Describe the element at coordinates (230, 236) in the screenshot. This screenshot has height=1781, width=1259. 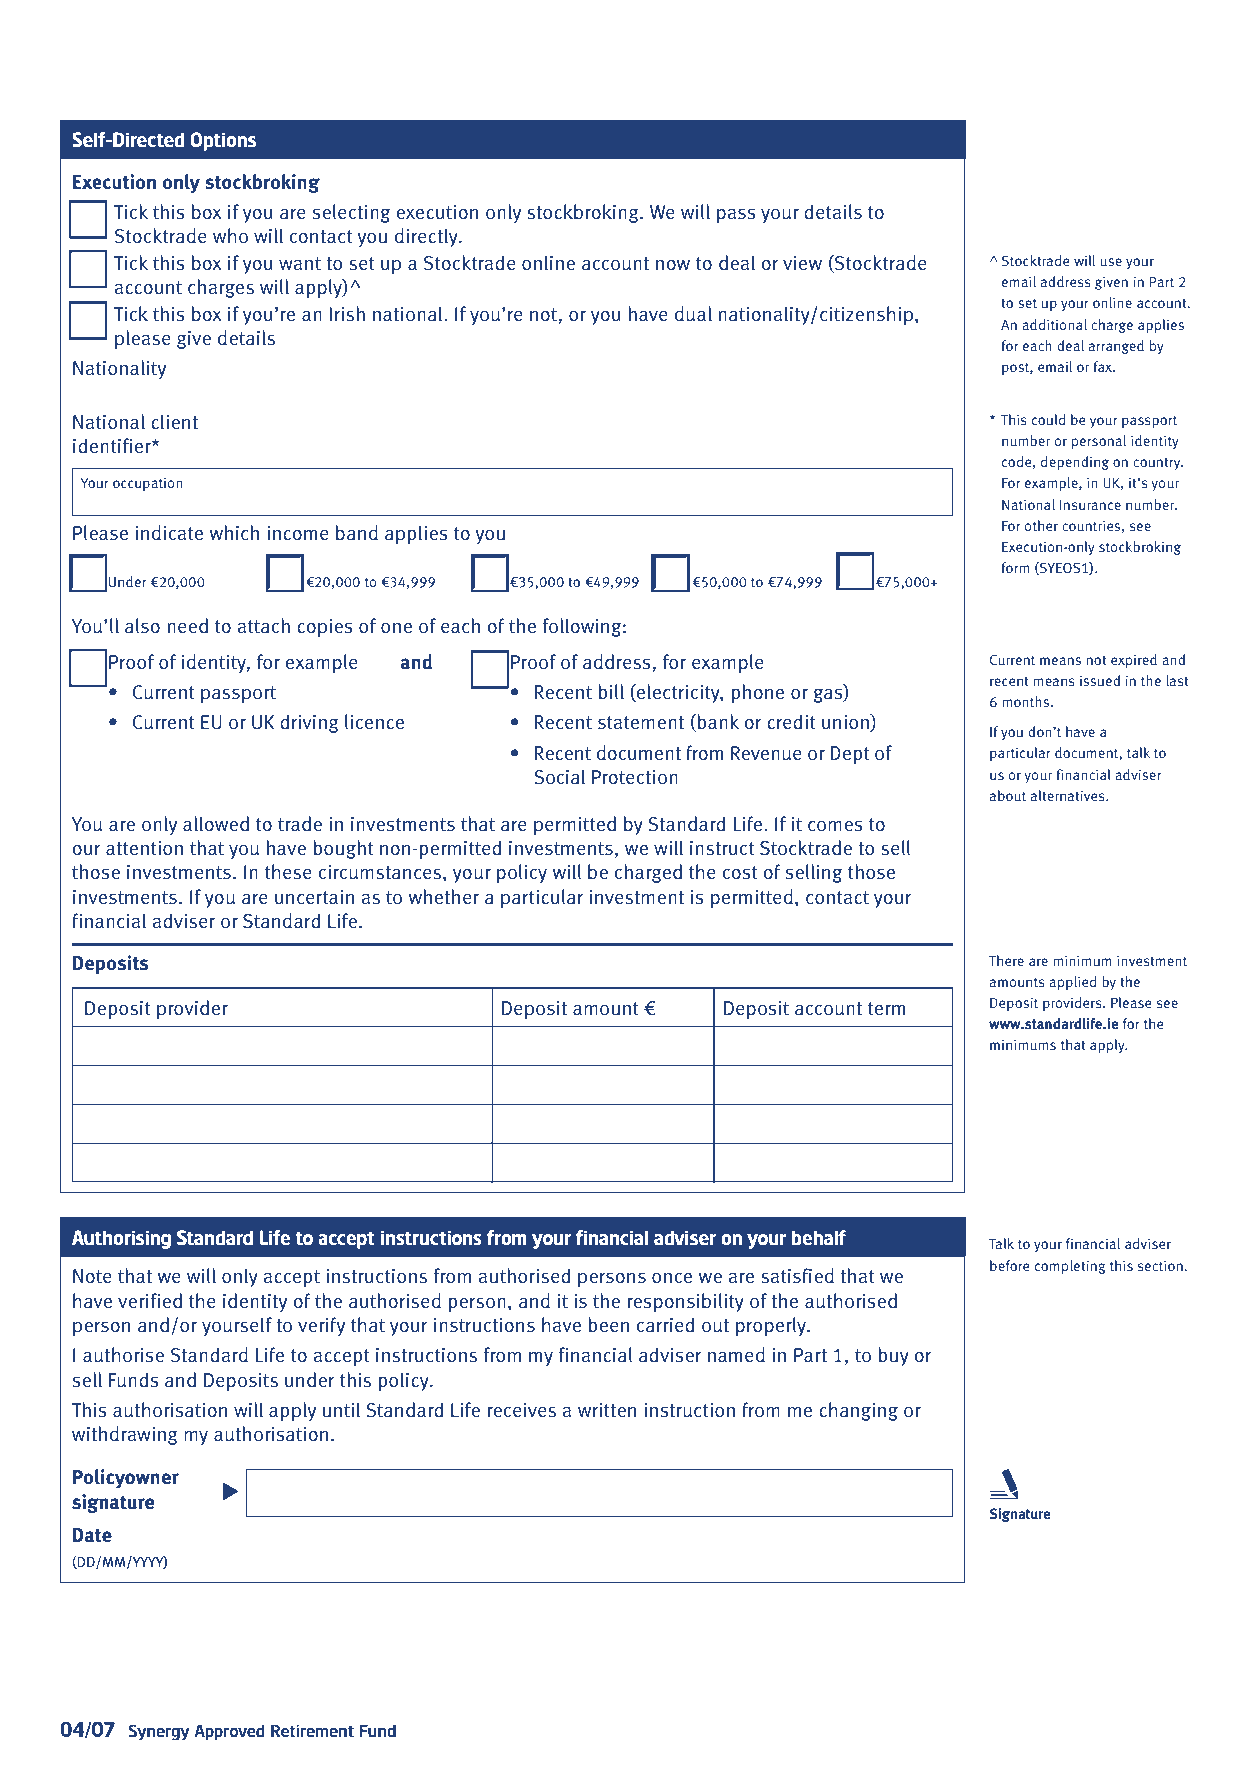
I see `who` at that location.
